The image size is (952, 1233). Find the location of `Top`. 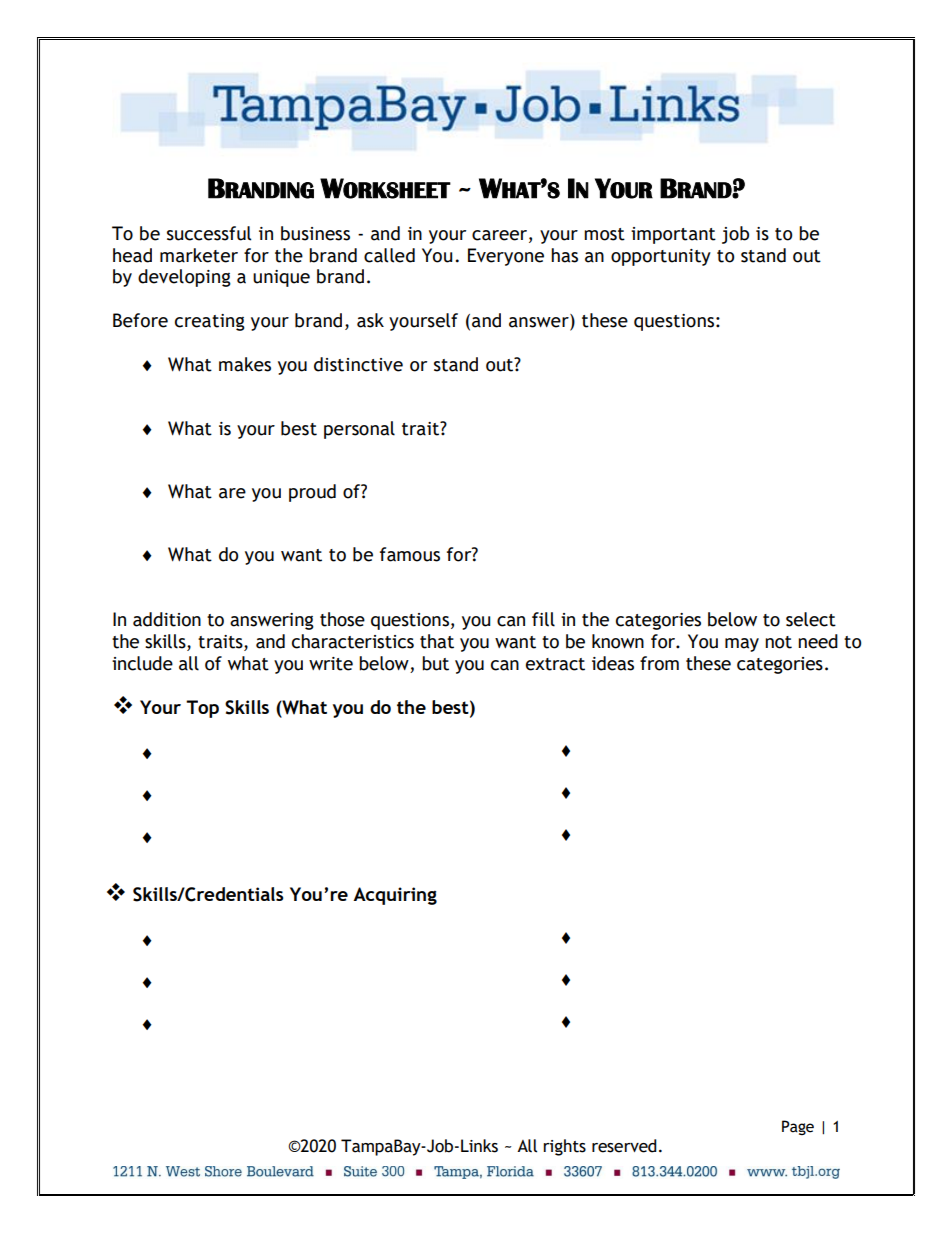

Top is located at coordinates (202, 709).
